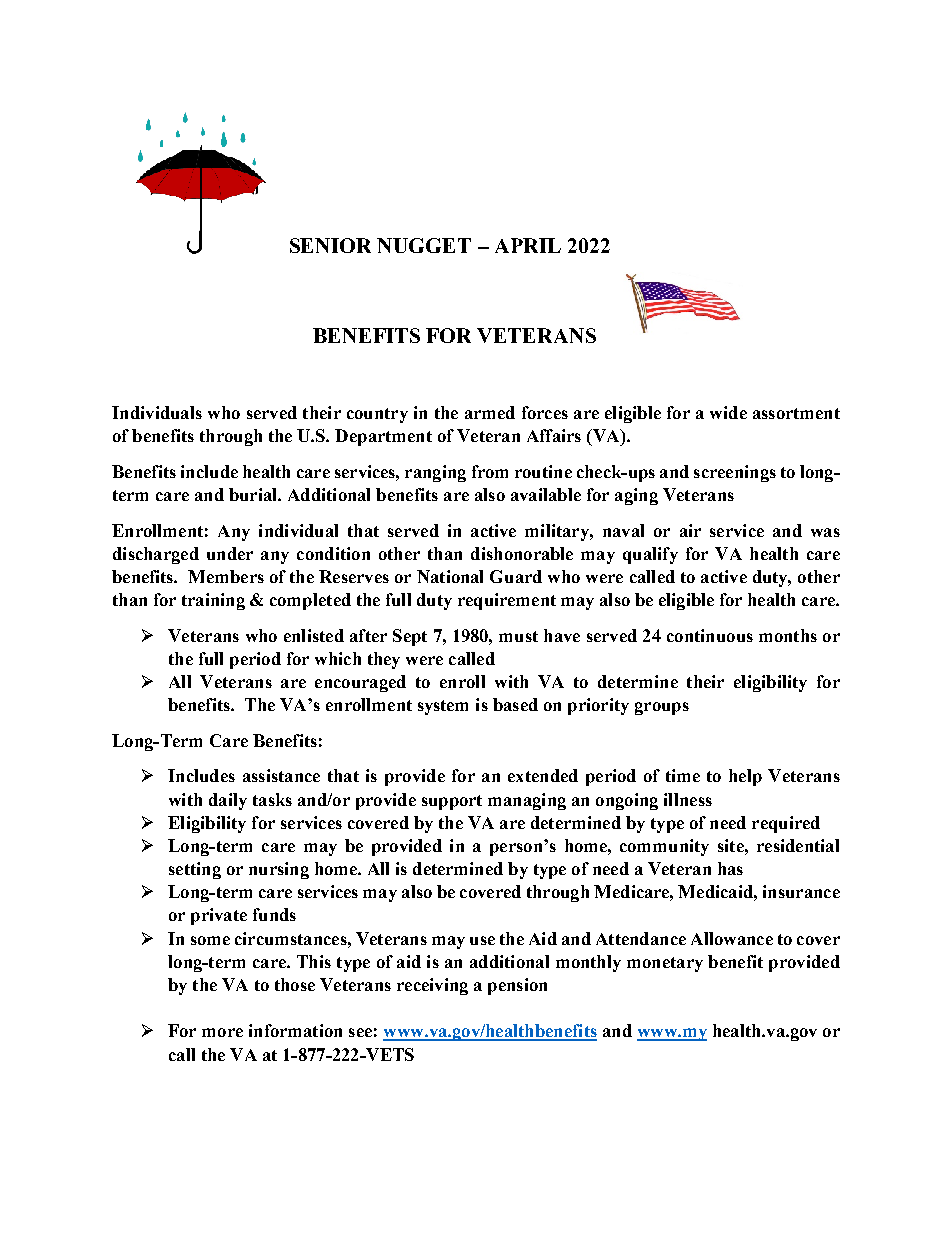 This screenshot has height=1233, width=952. Describe the element at coordinates (665, 964) in the screenshot. I see `monetary` at that location.
